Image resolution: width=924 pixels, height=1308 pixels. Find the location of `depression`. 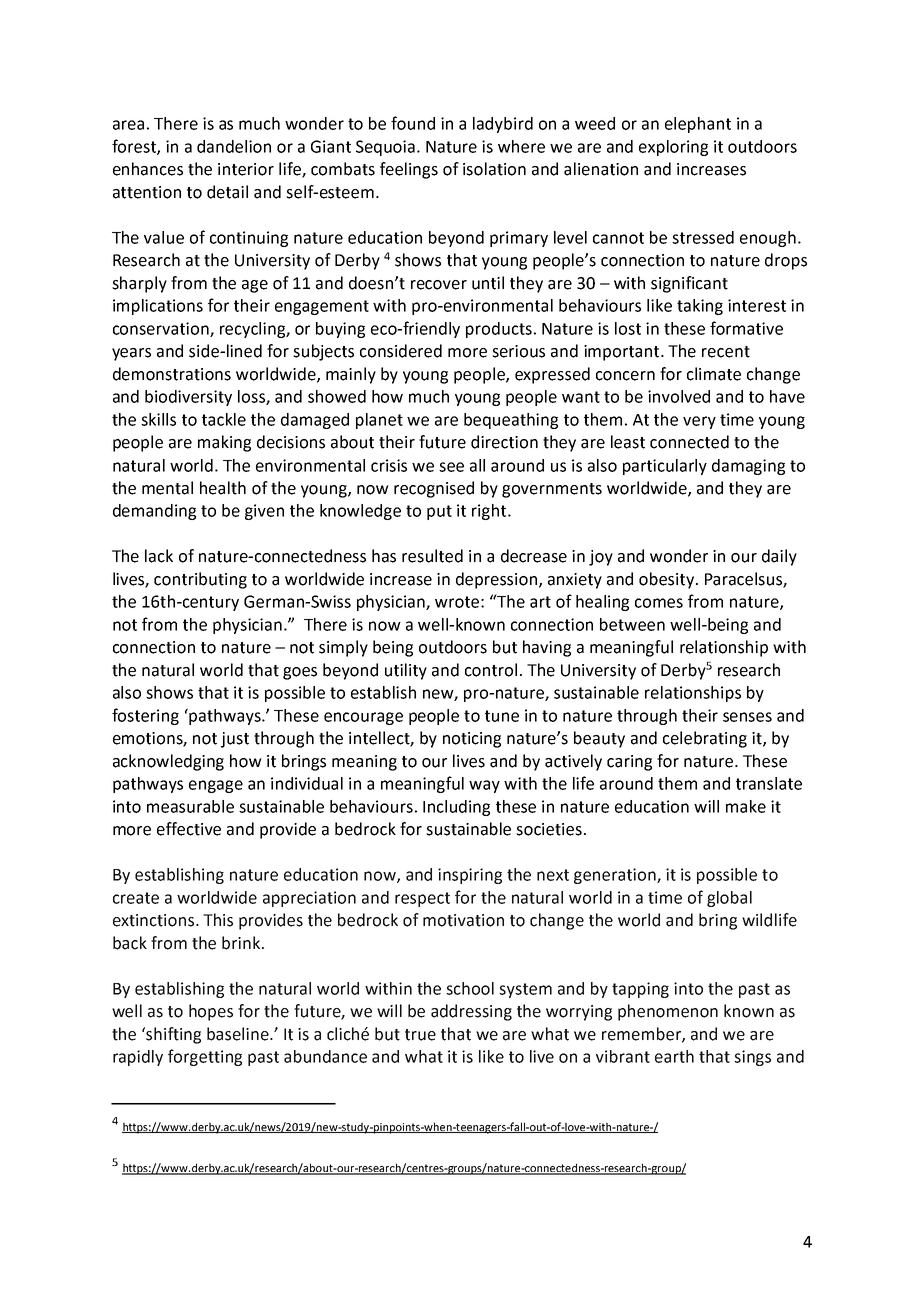

depression is located at coordinates (498, 580).
